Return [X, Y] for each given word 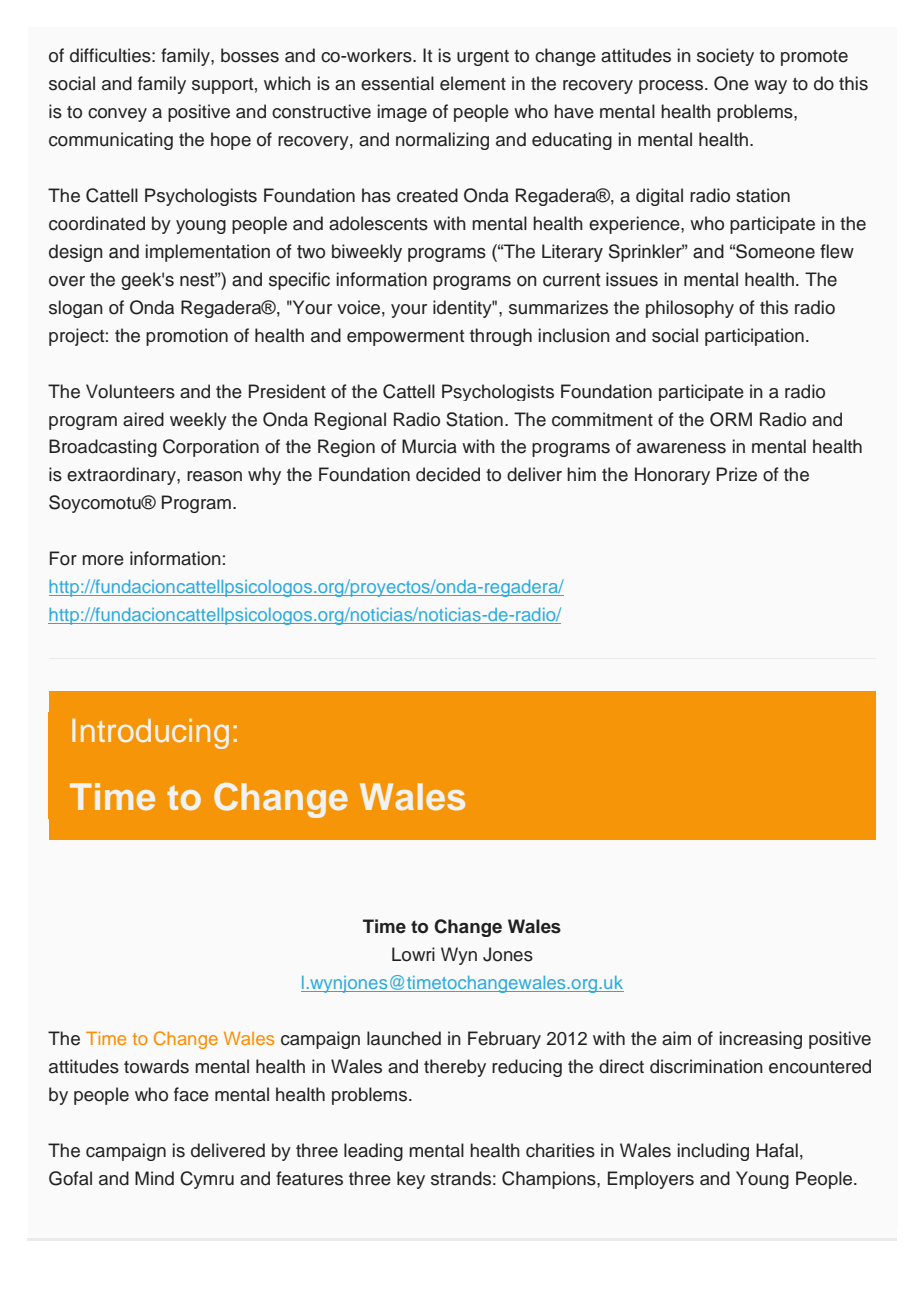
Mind [154, 1178]
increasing [761, 1040]
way [770, 87]
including [713, 1152]
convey [117, 115]
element [473, 83]
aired [143, 419]
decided [448, 474]
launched [404, 1038]
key [411, 1180]
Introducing [150, 733]
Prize [737, 474]
